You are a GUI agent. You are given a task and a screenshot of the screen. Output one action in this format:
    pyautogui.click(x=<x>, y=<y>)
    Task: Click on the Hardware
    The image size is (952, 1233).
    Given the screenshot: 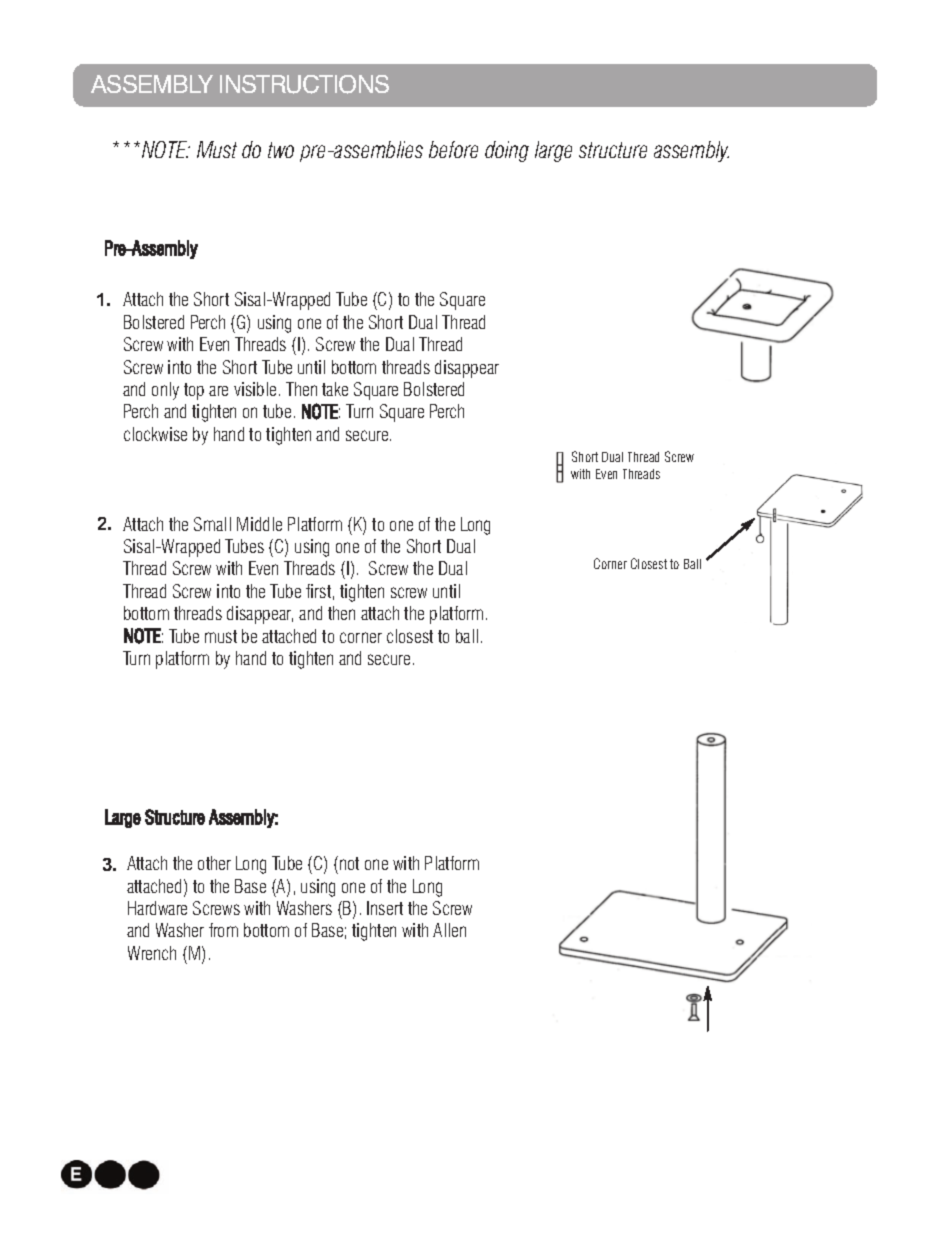 What is the action you would take?
    pyautogui.click(x=157, y=908)
